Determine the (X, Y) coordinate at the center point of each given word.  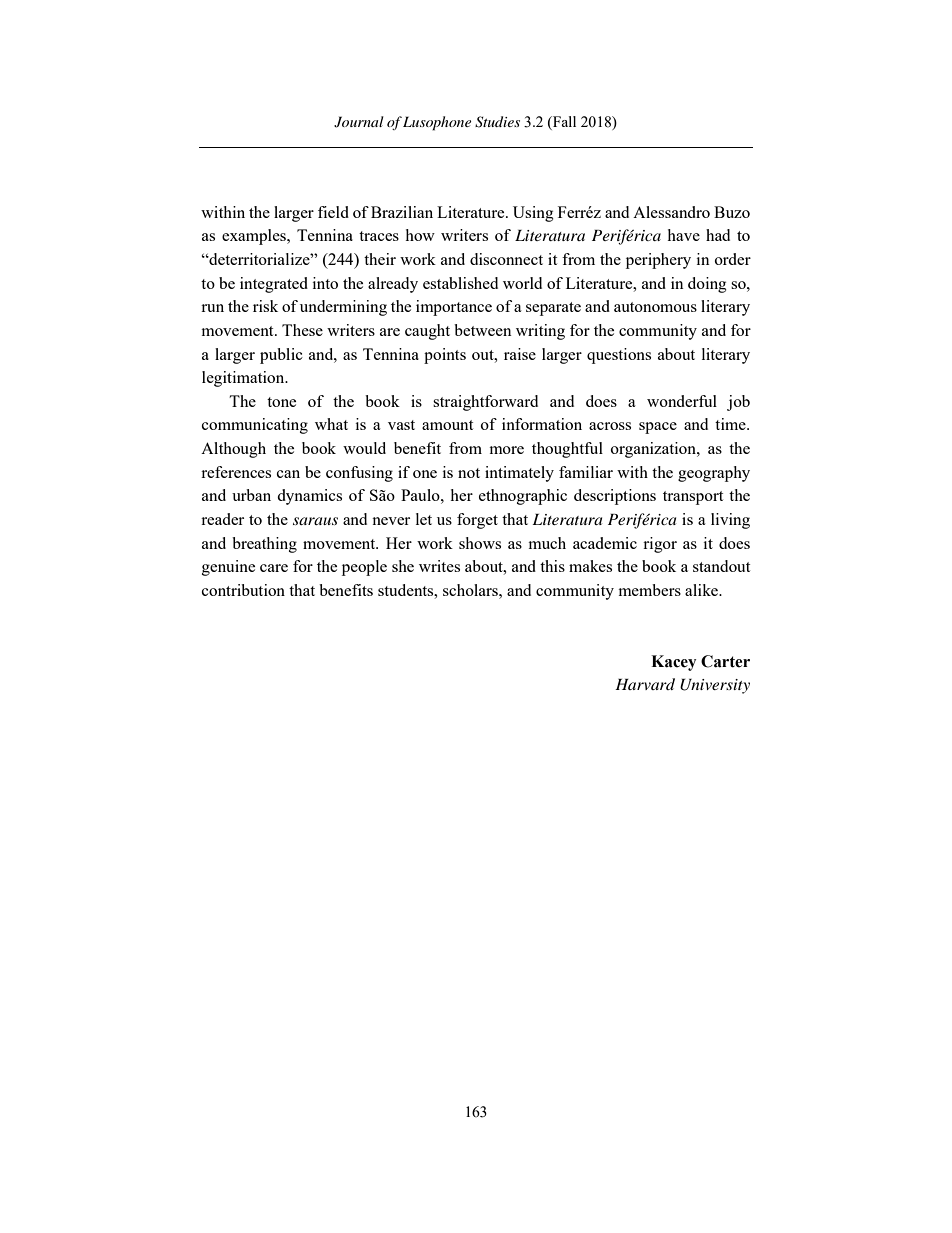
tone (281, 402)
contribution (243, 590)
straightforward (485, 403)
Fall (563, 121)
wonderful (682, 401)
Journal (359, 122)
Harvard (645, 684)
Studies (497, 122)
